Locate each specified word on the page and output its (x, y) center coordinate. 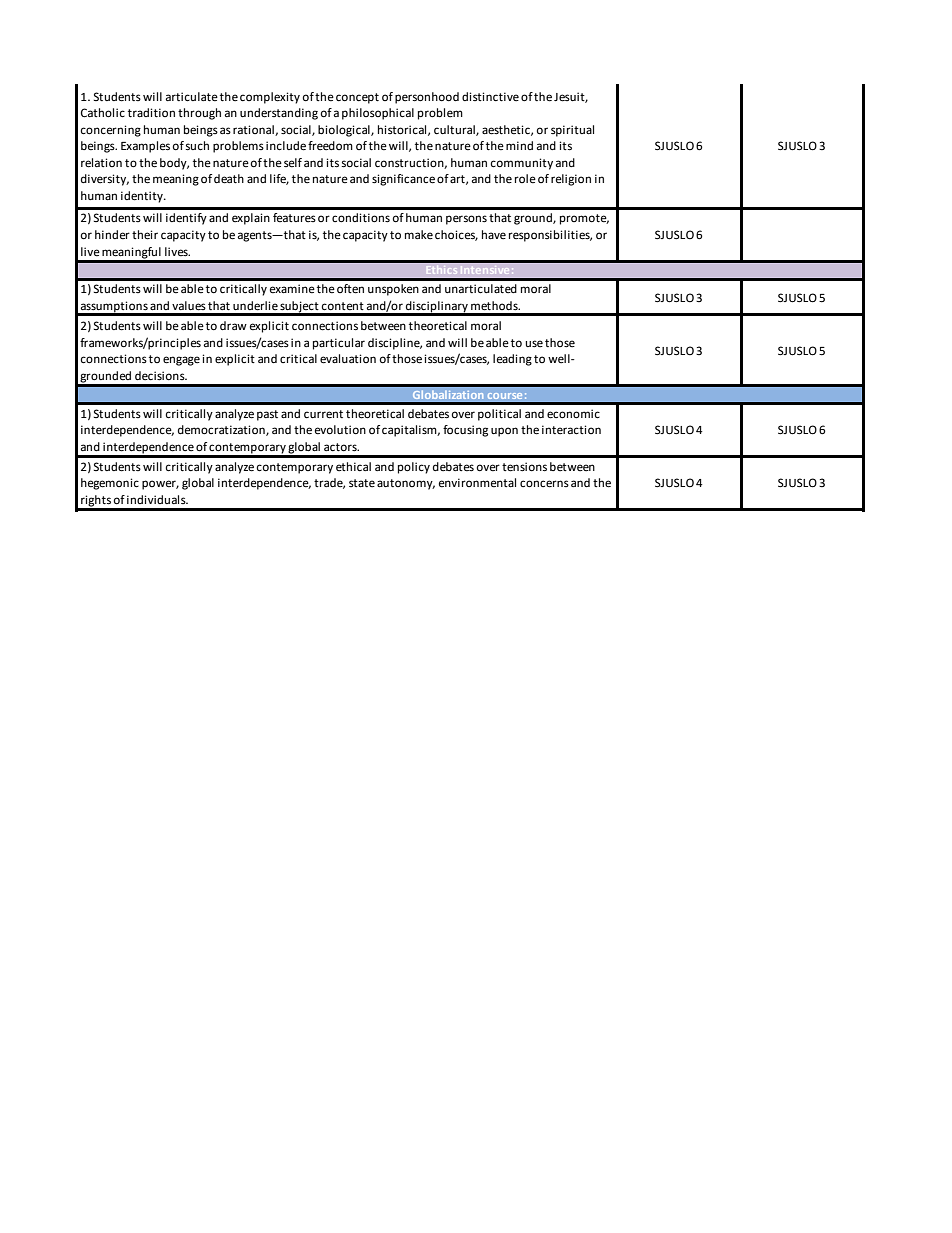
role (525, 178)
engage (181, 361)
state (362, 483)
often (350, 289)
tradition (151, 112)
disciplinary (437, 308)
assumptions (114, 308)
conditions (361, 218)
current (323, 414)
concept (357, 98)
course (505, 396)
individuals (157, 499)
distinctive (490, 97)
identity (143, 197)
